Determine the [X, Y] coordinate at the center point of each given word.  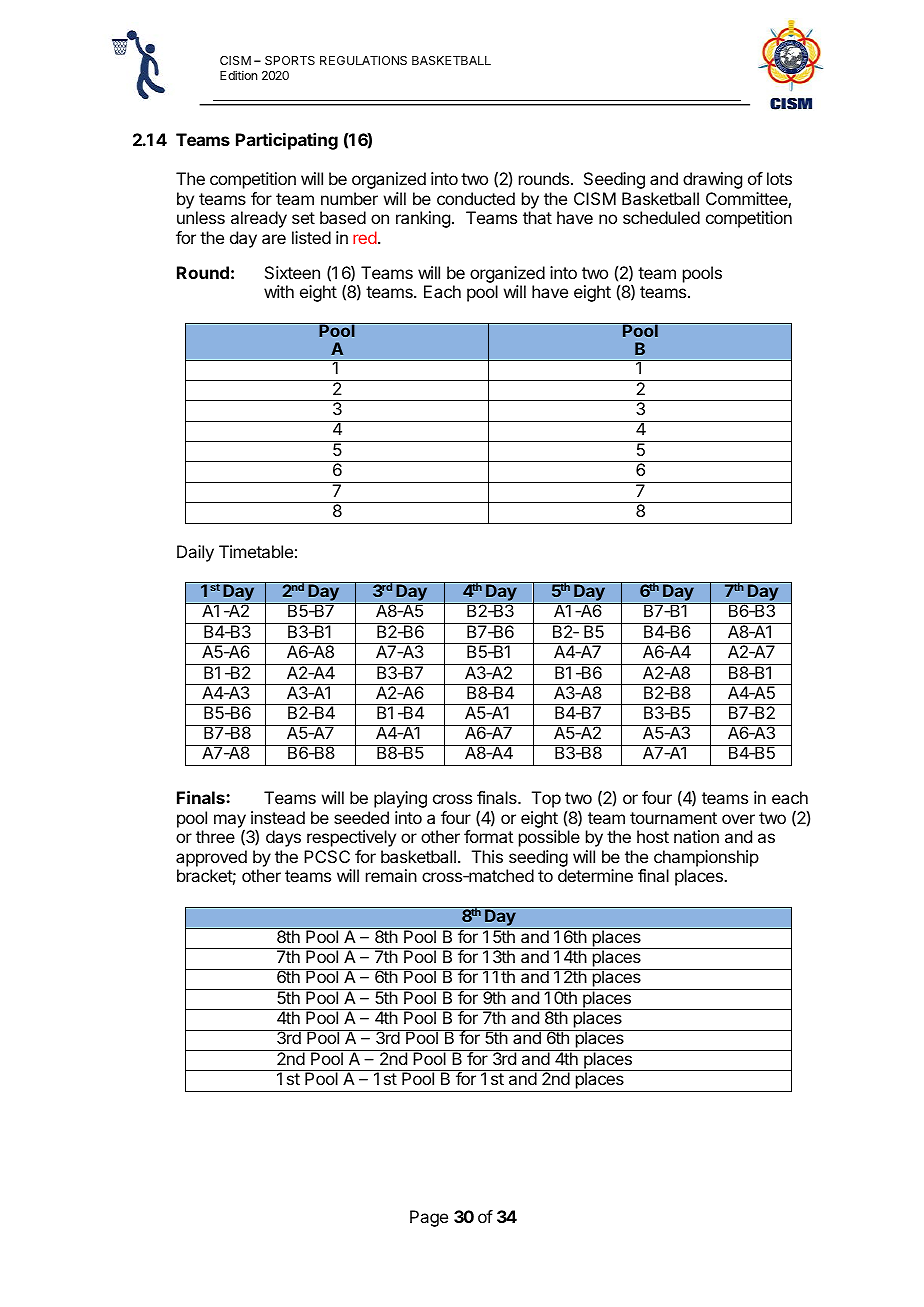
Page [429, 1218]
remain [391, 875]
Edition [238, 75]
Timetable [256, 551]
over [738, 819]
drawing [712, 180]
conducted [476, 198]
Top [546, 799]
